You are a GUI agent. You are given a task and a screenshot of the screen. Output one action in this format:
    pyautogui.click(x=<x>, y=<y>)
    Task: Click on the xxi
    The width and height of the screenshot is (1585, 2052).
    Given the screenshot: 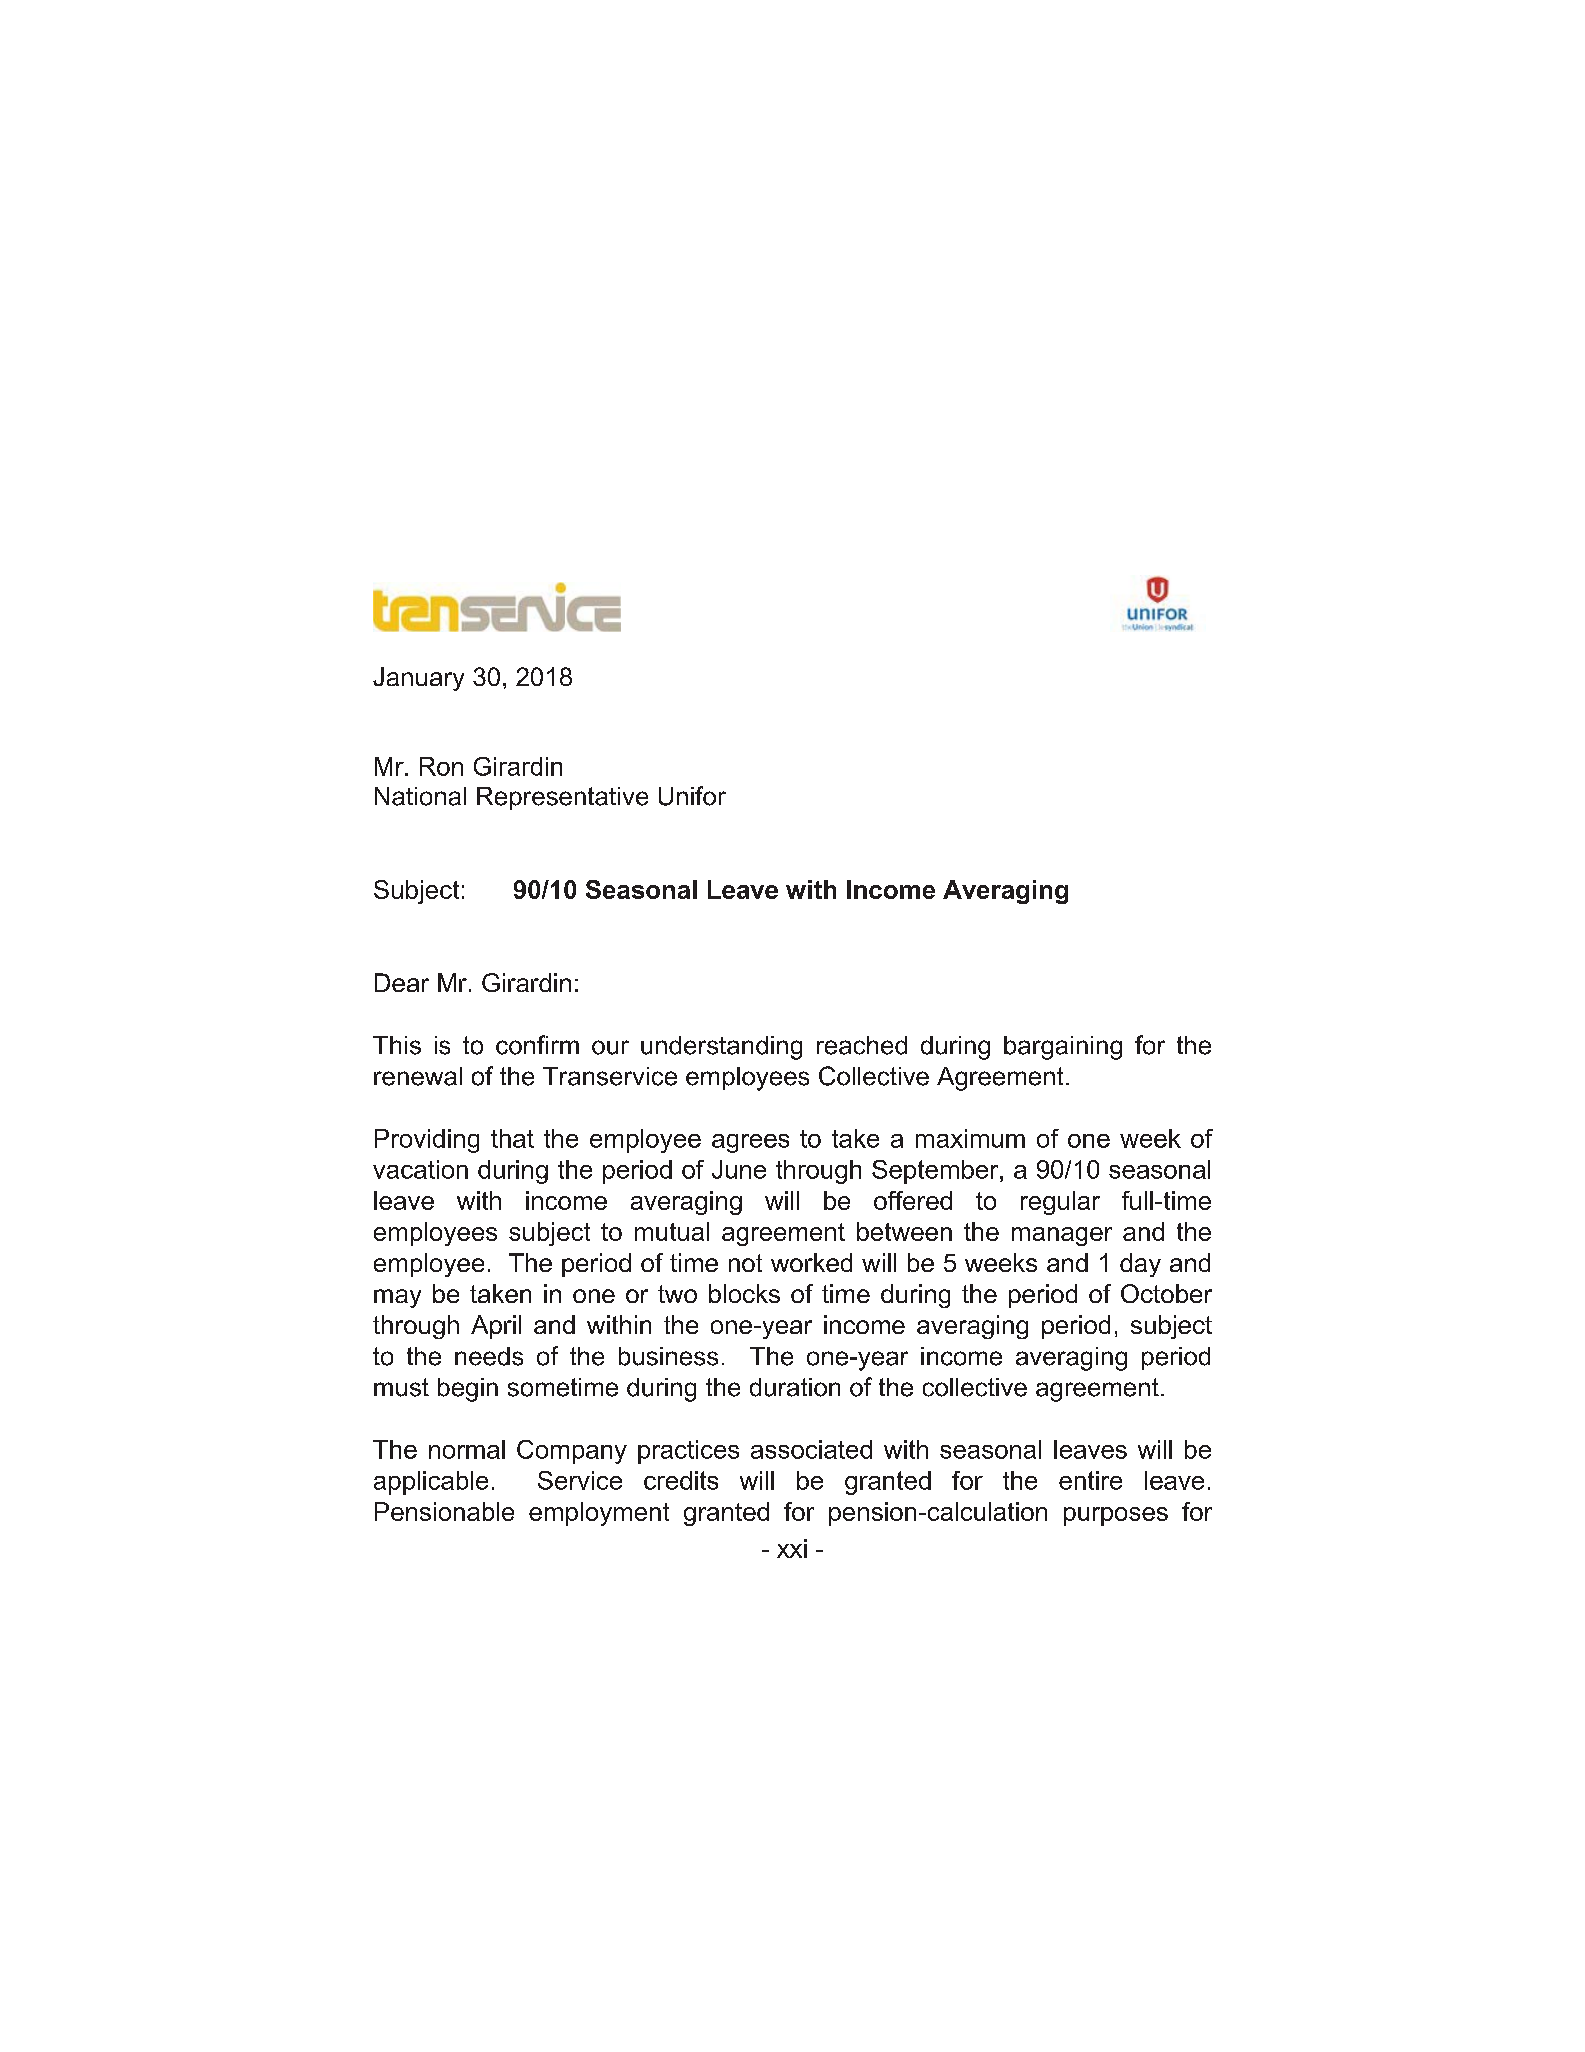 What is the action you would take?
    pyautogui.click(x=792, y=1548)
